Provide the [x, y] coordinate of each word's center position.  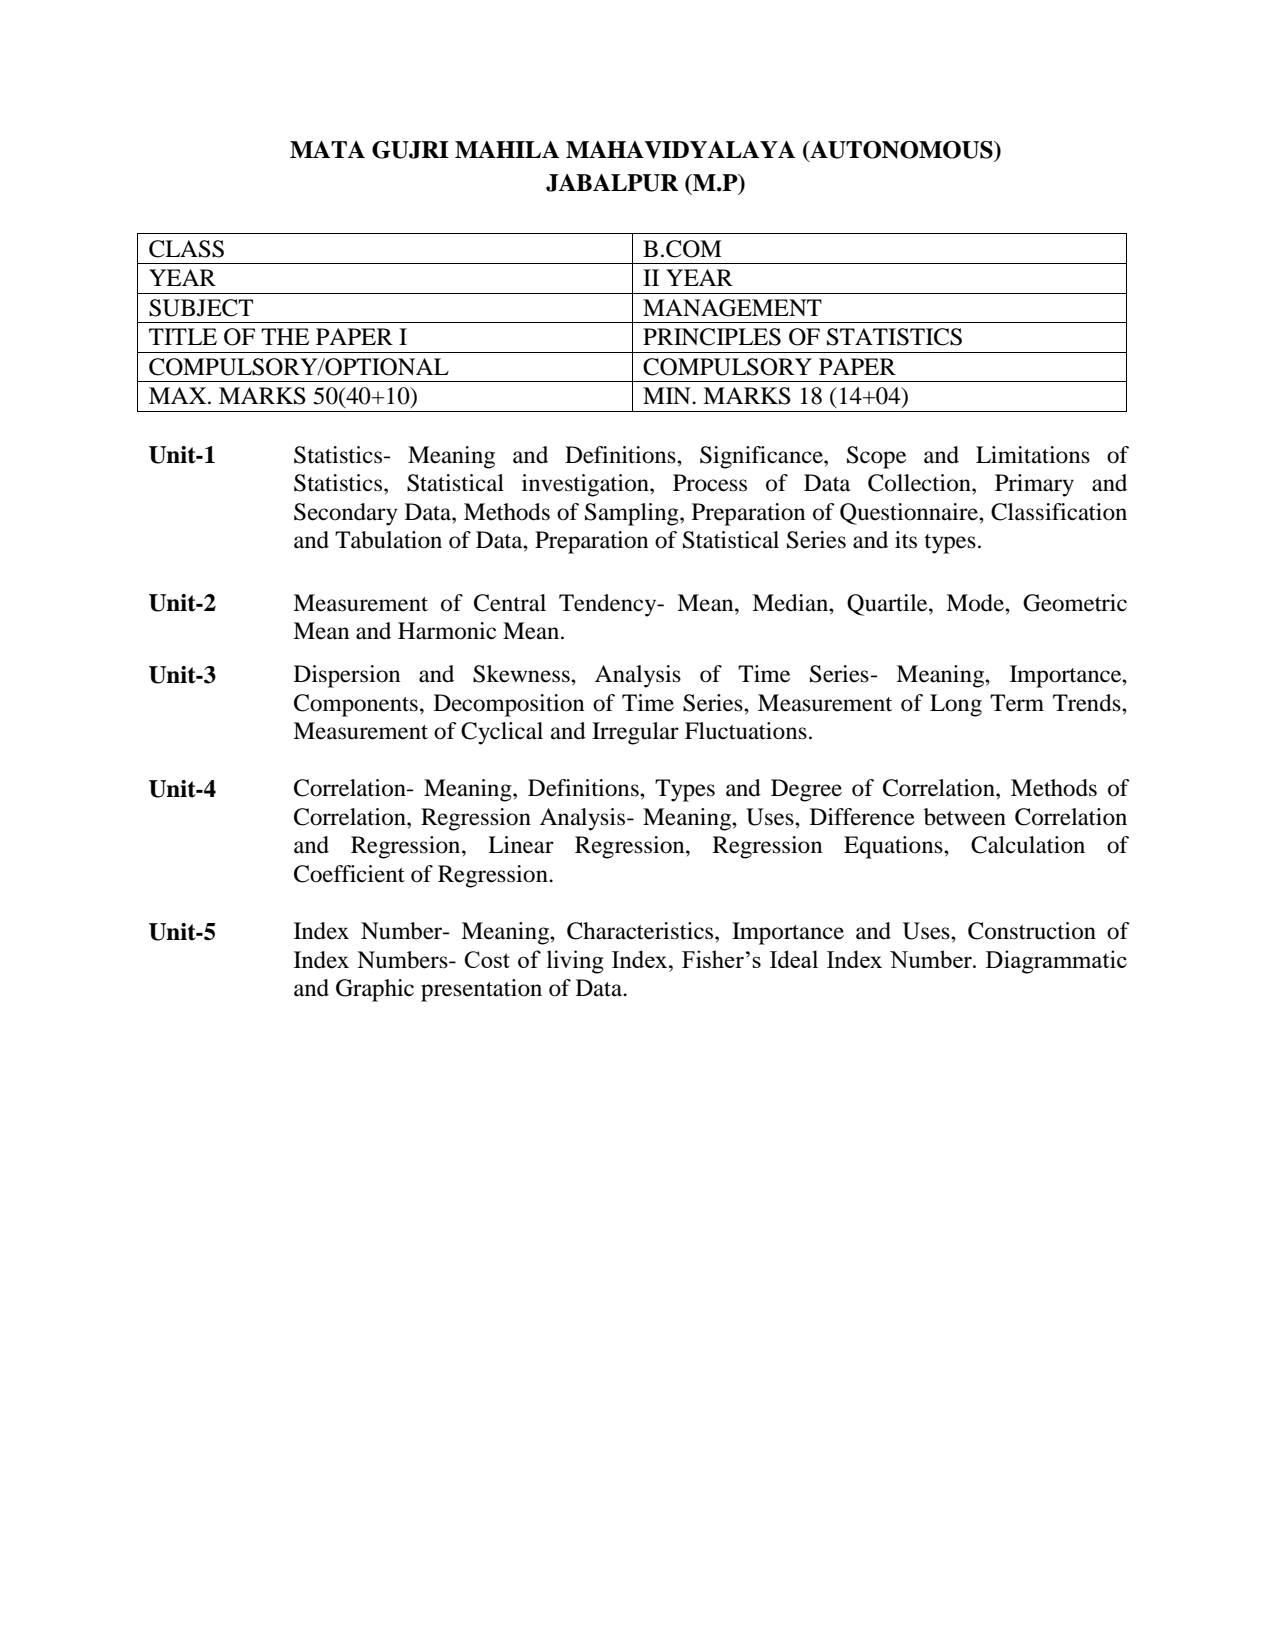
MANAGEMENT [732, 308]
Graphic [375, 990]
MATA [327, 149]
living [575, 962]
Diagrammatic [1056, 962]
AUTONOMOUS [901, 151]
